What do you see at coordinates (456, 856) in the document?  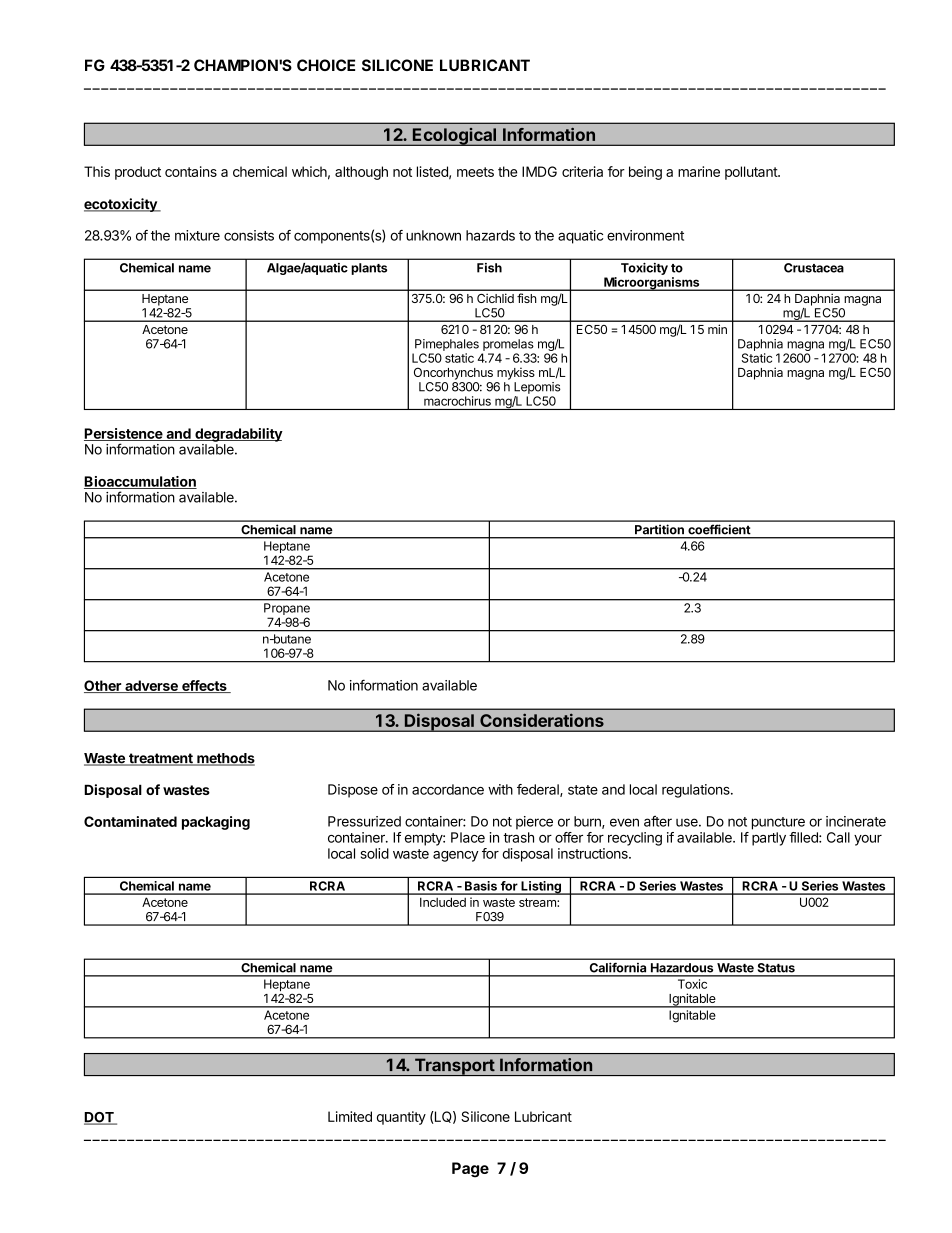 I see `agency` at bounding box center [456, 856].
